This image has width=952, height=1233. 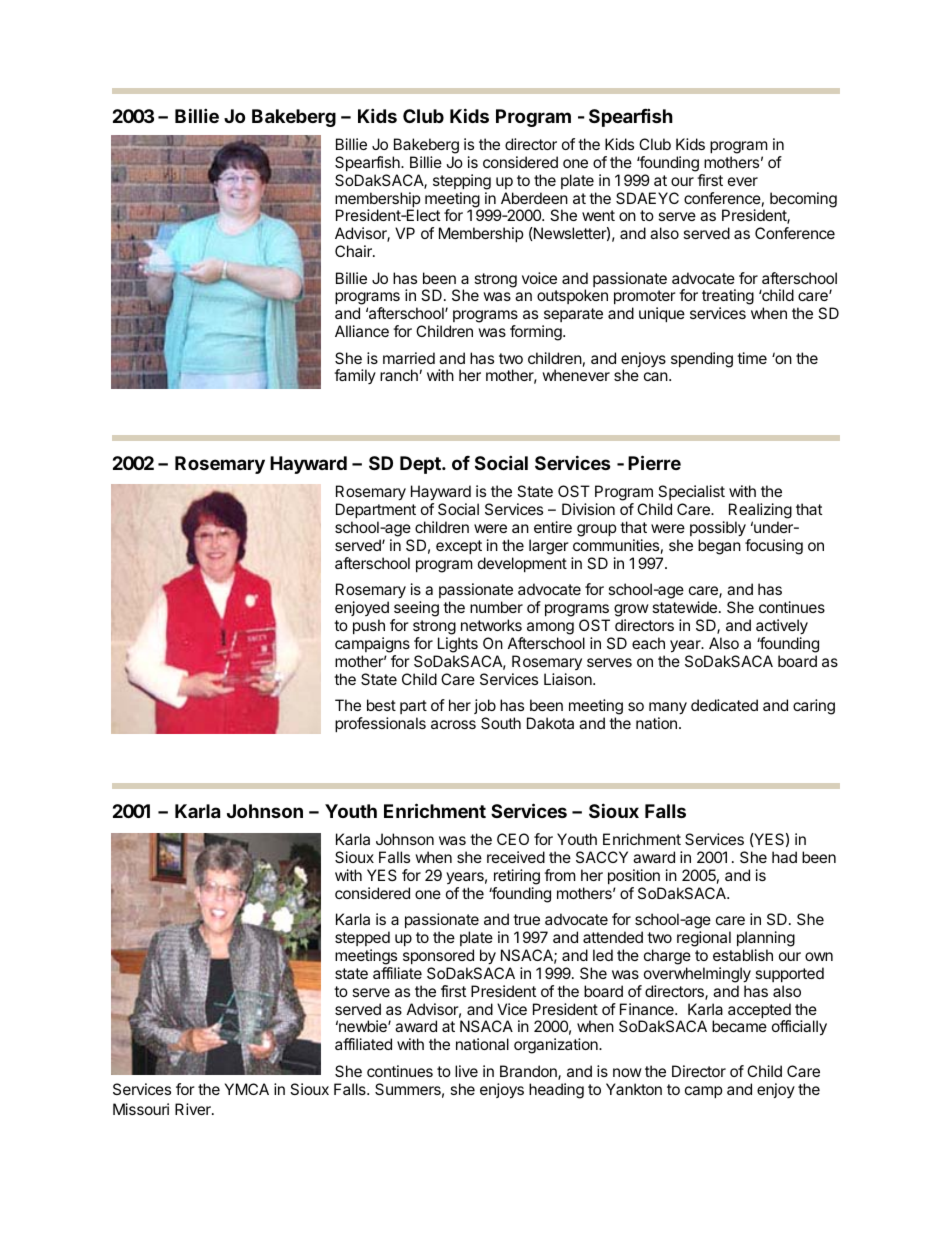 What do you see at coordinates (458, 645) in the image?
I see `Lights` at bounding box center [458, 645].
